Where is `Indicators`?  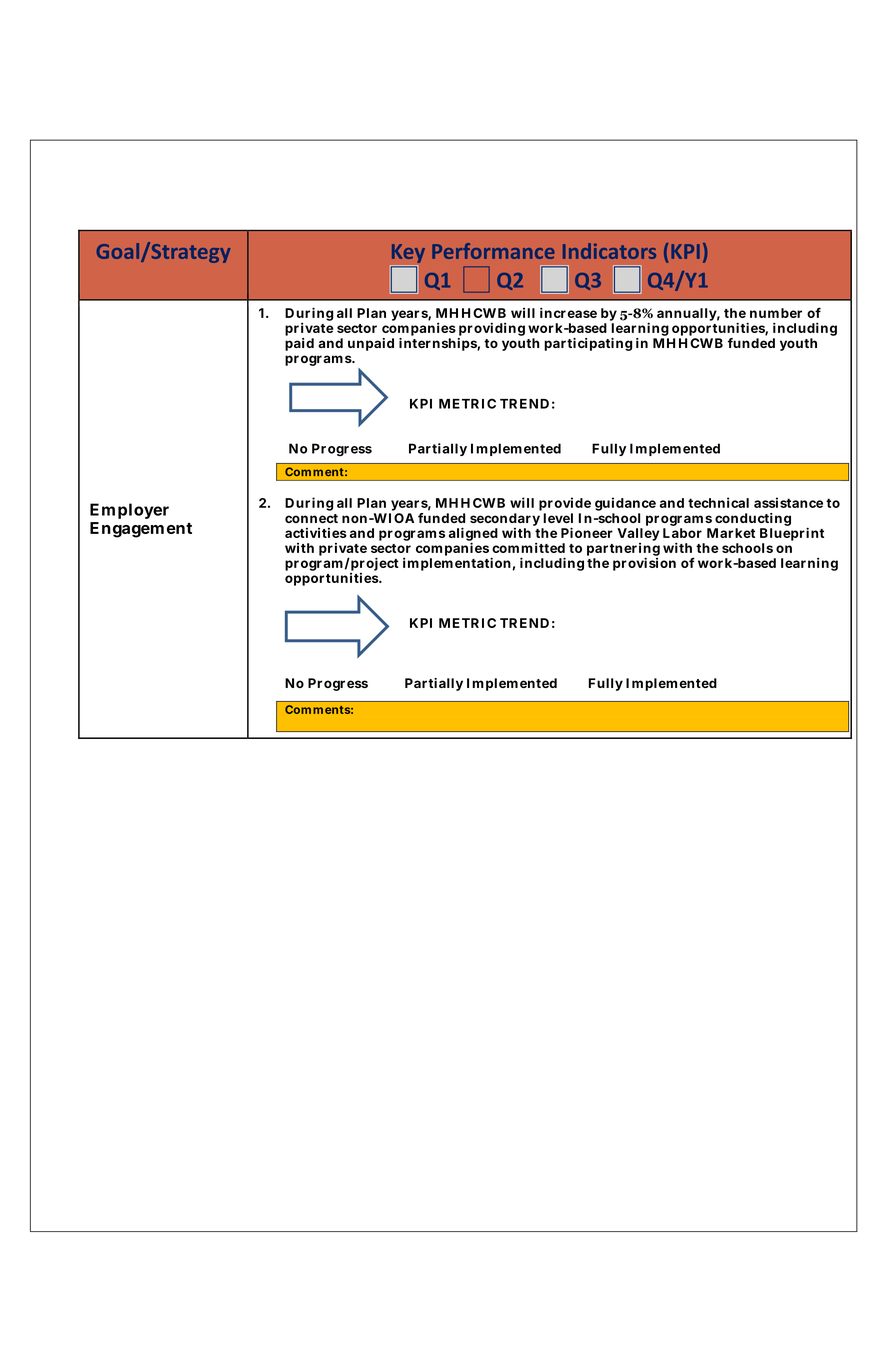 Indicators is located at coordinates (609, 251).
